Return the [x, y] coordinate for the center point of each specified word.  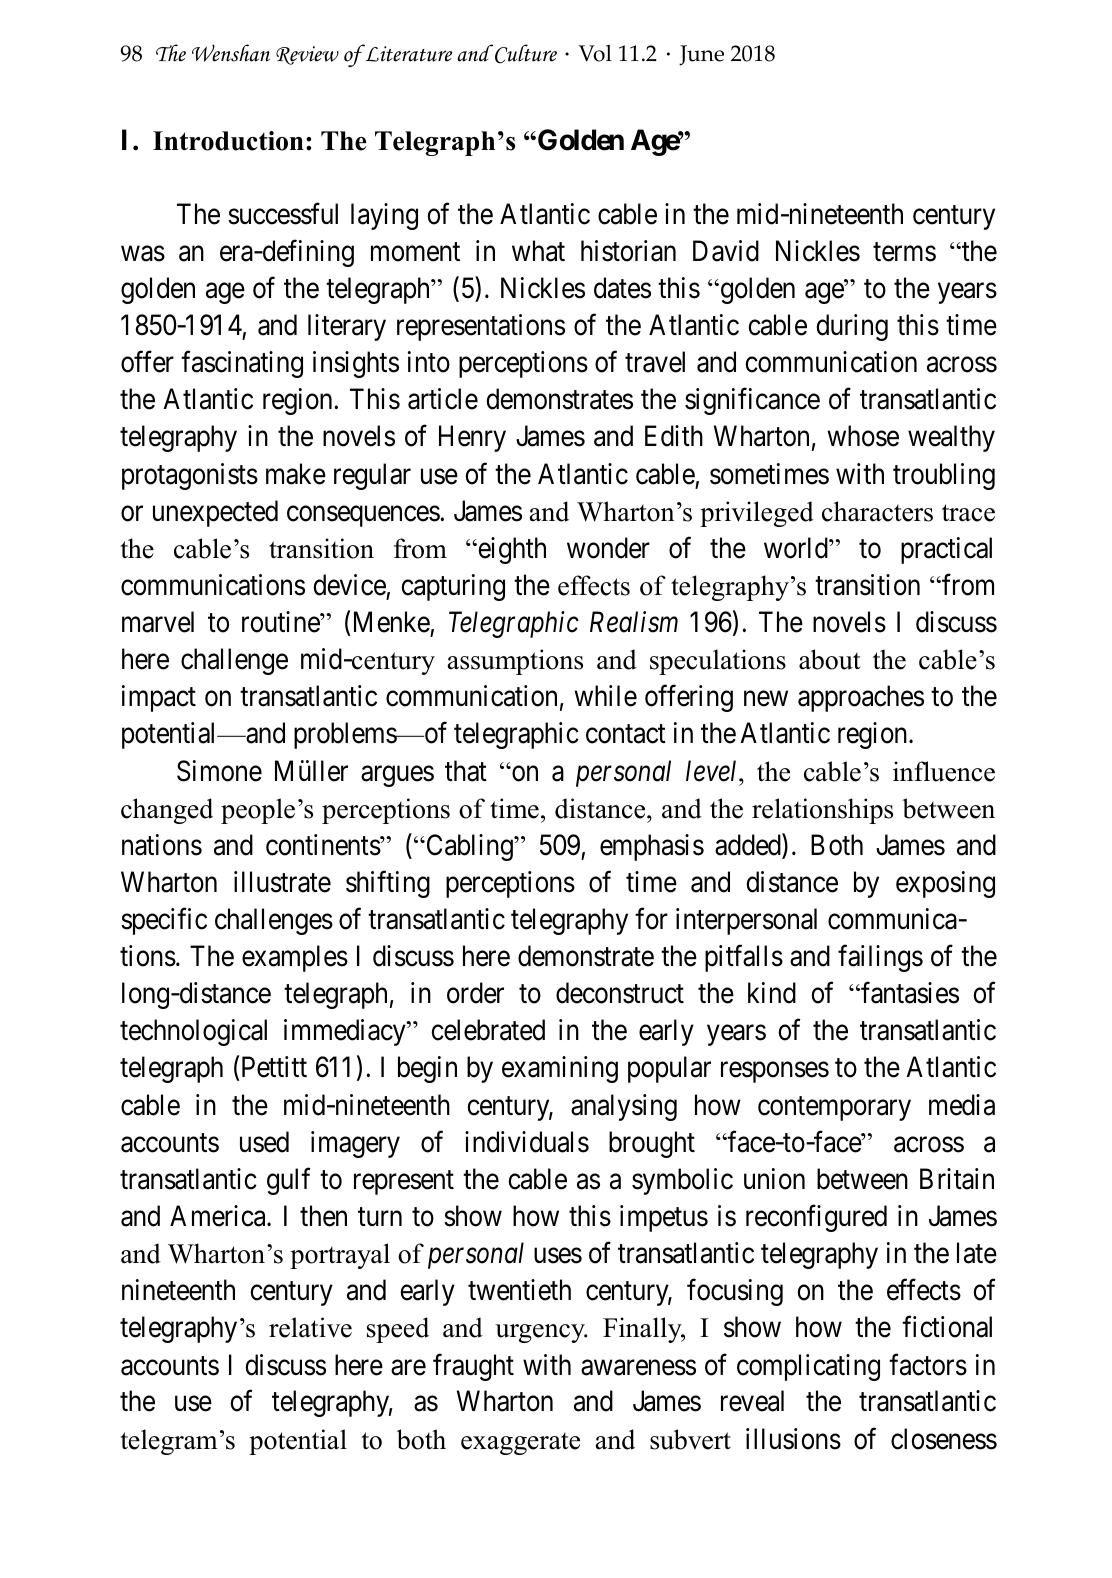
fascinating [242, 364]
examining [560, 1069]
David [726, 251]
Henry [472, 439]
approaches [861, 698]
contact [626, 734]
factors [928, 1364]
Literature [407, 53]
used [264, 1142]
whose [863, 436]
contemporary [834, 1108]
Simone [219, 771]
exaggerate [520, 1444]
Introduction [228, 141]
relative [310, 1327]
